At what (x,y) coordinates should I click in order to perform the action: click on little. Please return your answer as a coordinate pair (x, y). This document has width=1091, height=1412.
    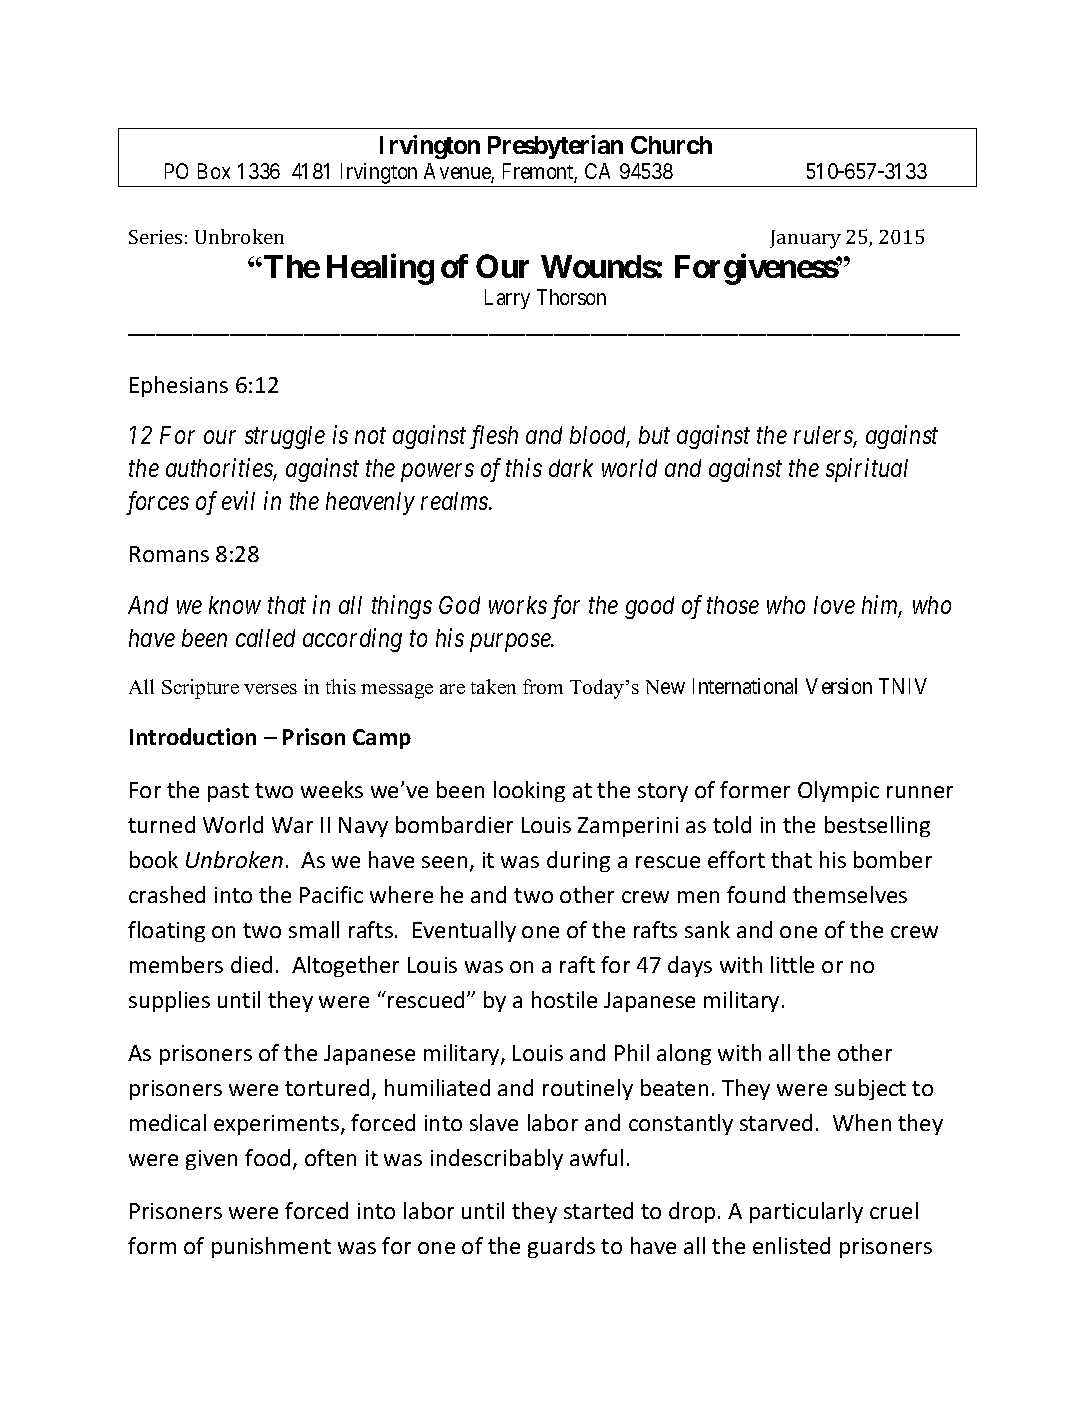
    Looking at the image, I should click on (792, 964).
